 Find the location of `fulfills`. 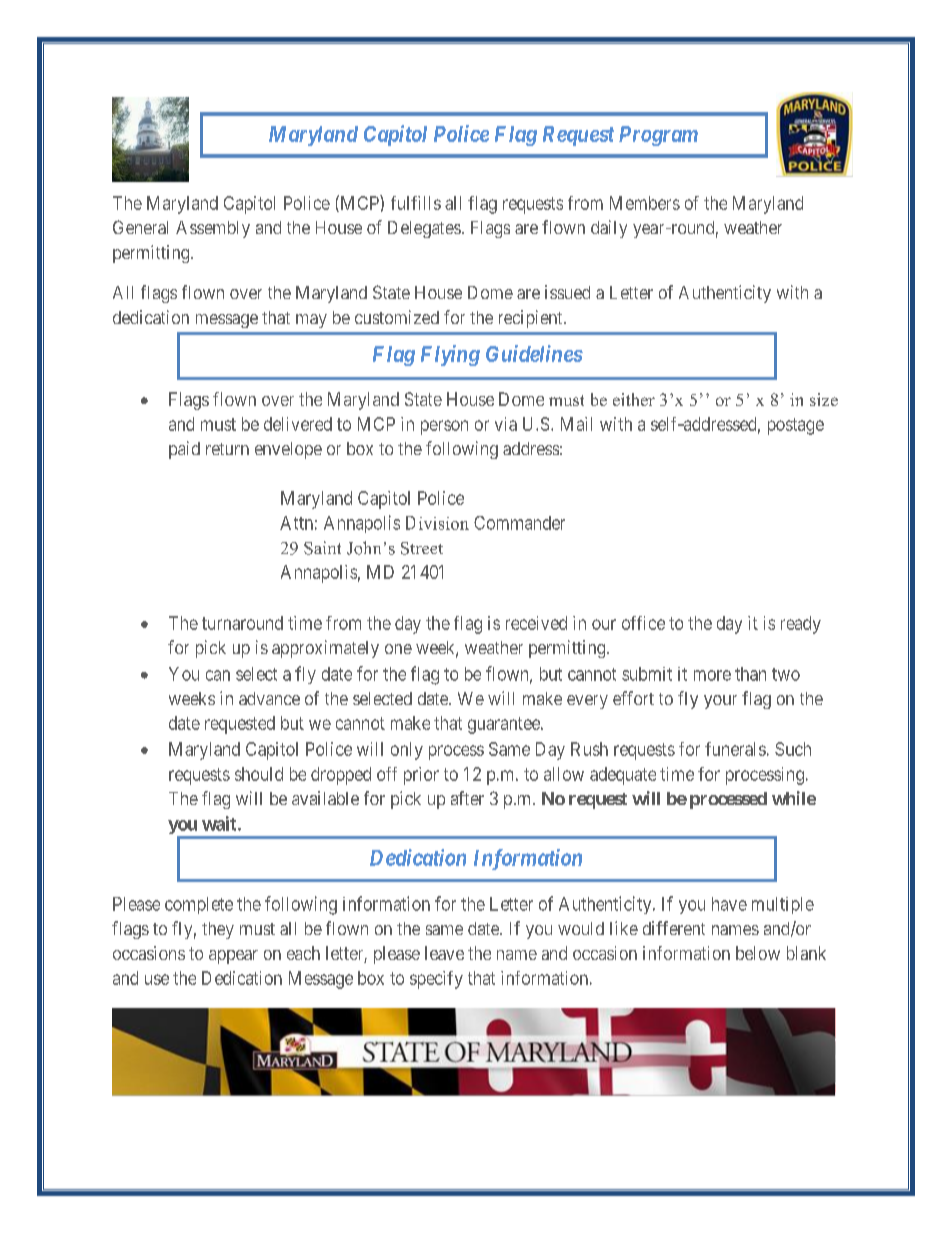

fulfills is located at coordinates (416, 203).
